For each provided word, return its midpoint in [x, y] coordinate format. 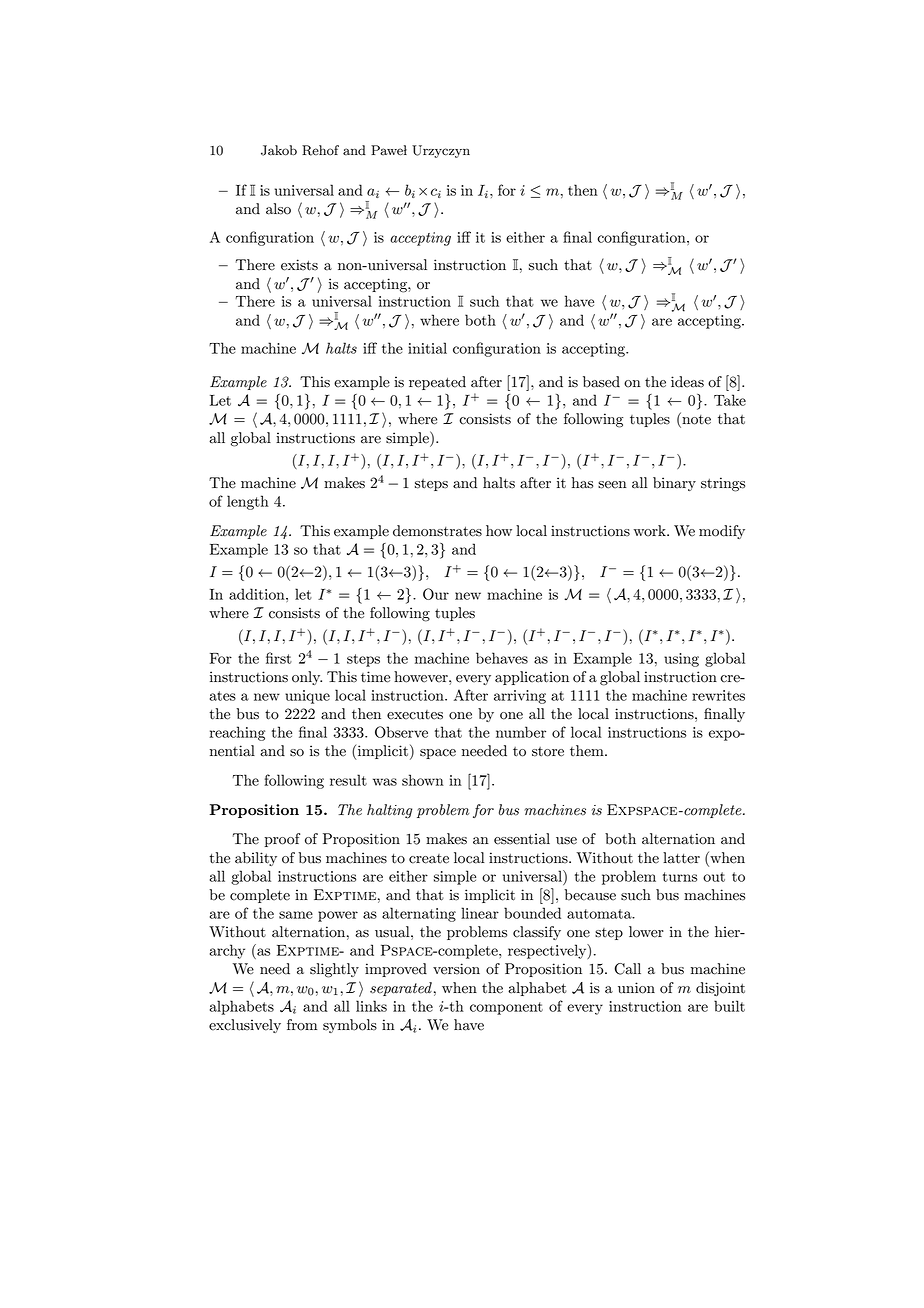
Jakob [279, 150]
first [279, 658]
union [636, 988]
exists [299, 265]
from [302, 1025]
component [506, 1008]
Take [730, 400]
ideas [687, 382]
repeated [437, 383]
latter [681, 858]
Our [436, 594]
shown [423, 780]
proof [282, 840]
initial [427, 348]
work [651, 531]
